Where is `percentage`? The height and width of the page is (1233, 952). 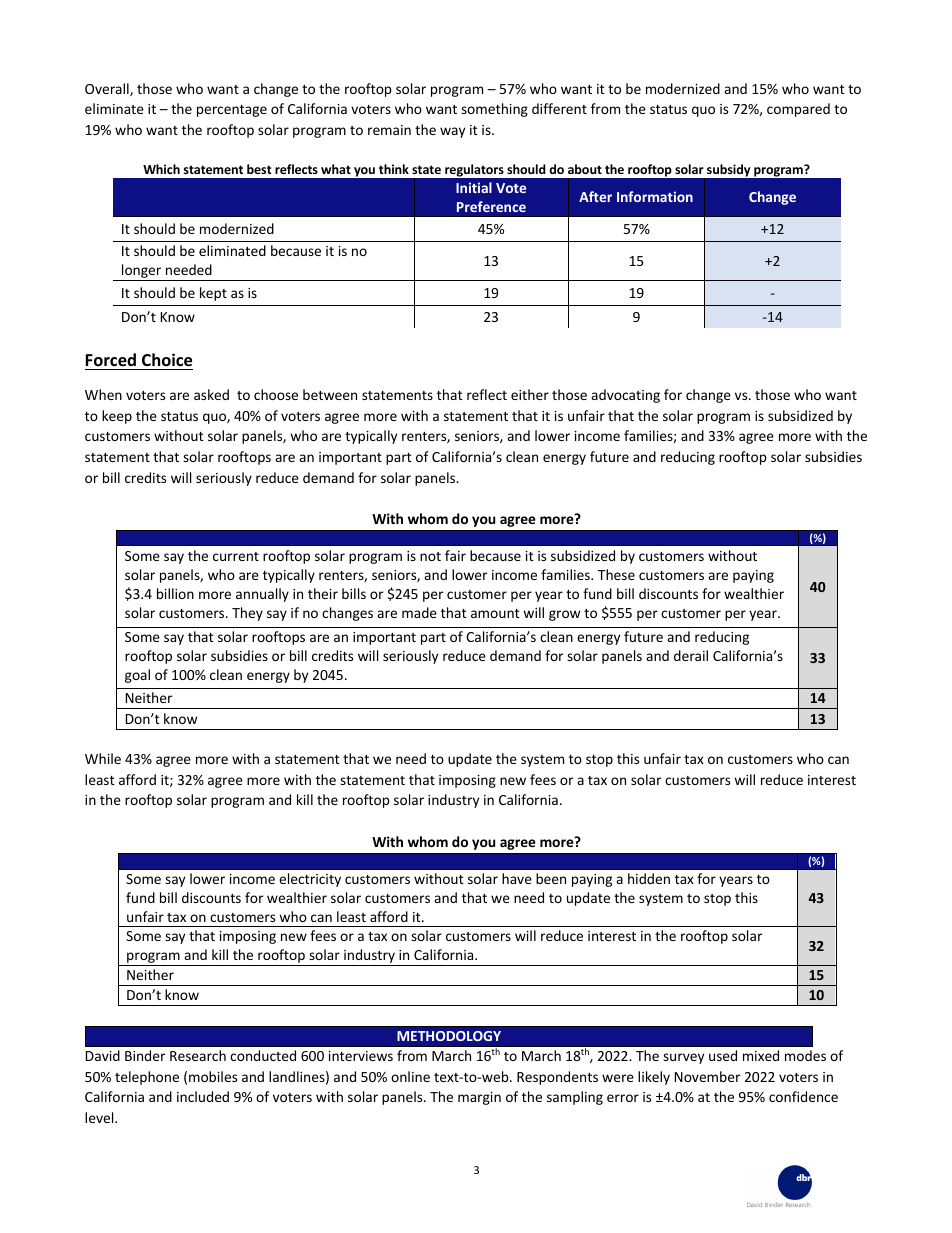 percentage is located at coordinates (232, 111).
